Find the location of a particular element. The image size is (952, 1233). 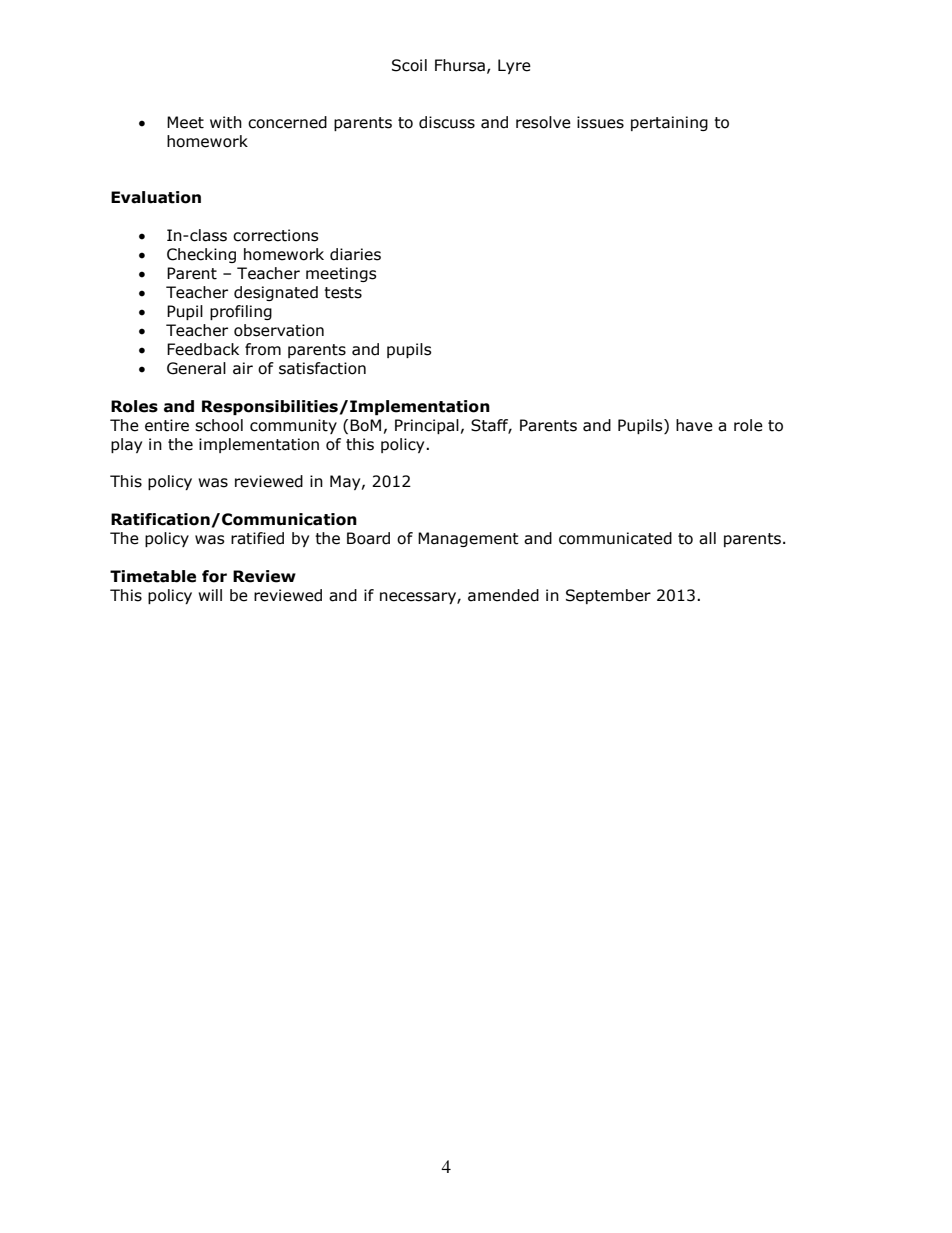

amended is located at coordinates (503, 595).
